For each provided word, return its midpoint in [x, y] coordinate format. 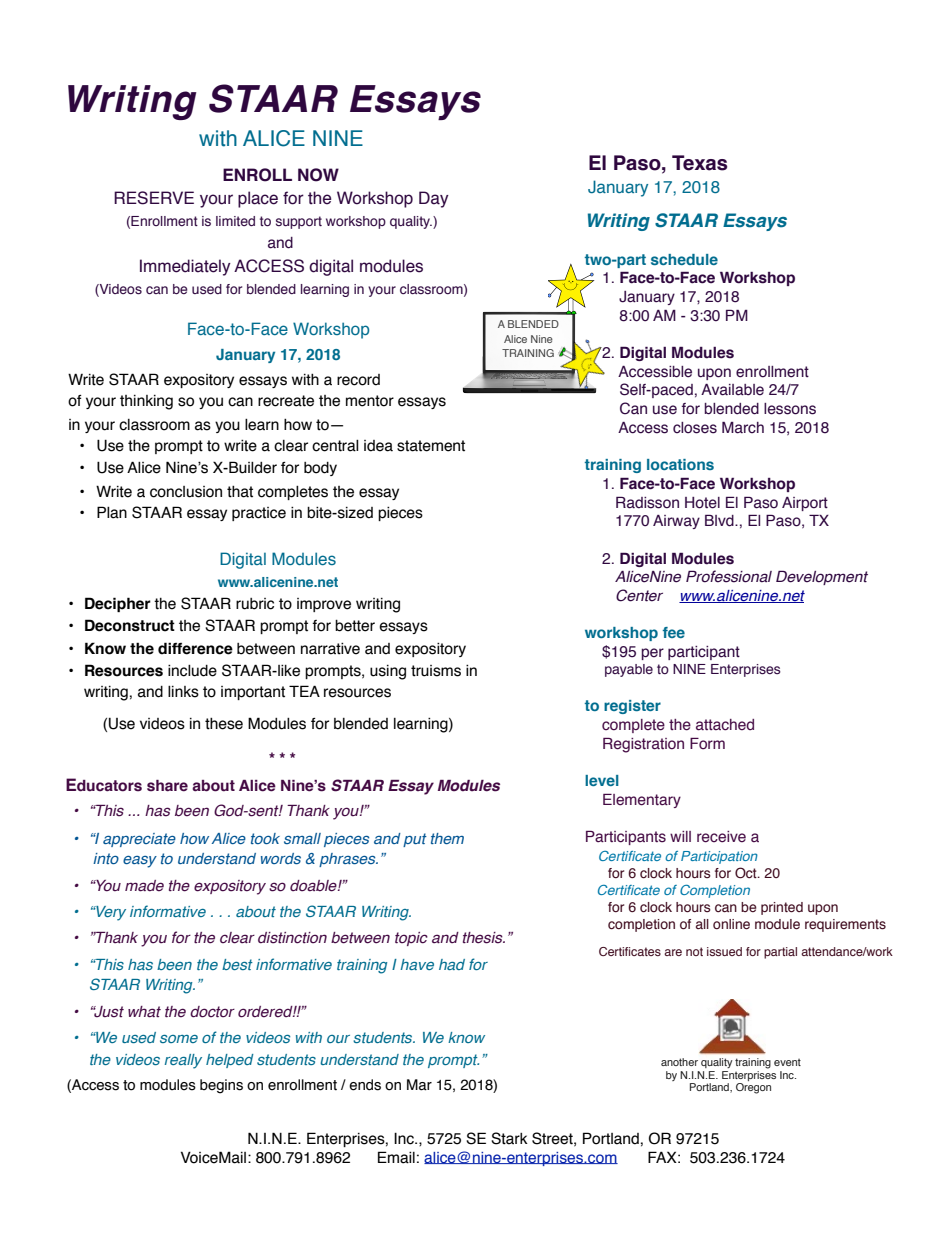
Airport [805, 504]
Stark [509, 1138]
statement [431, 446]
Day [434, 199]
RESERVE [154, 198]
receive [721, 837]
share [167, 786]
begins [221, 1086]
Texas [699, 163]
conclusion [186, 492]
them [447, 838]
